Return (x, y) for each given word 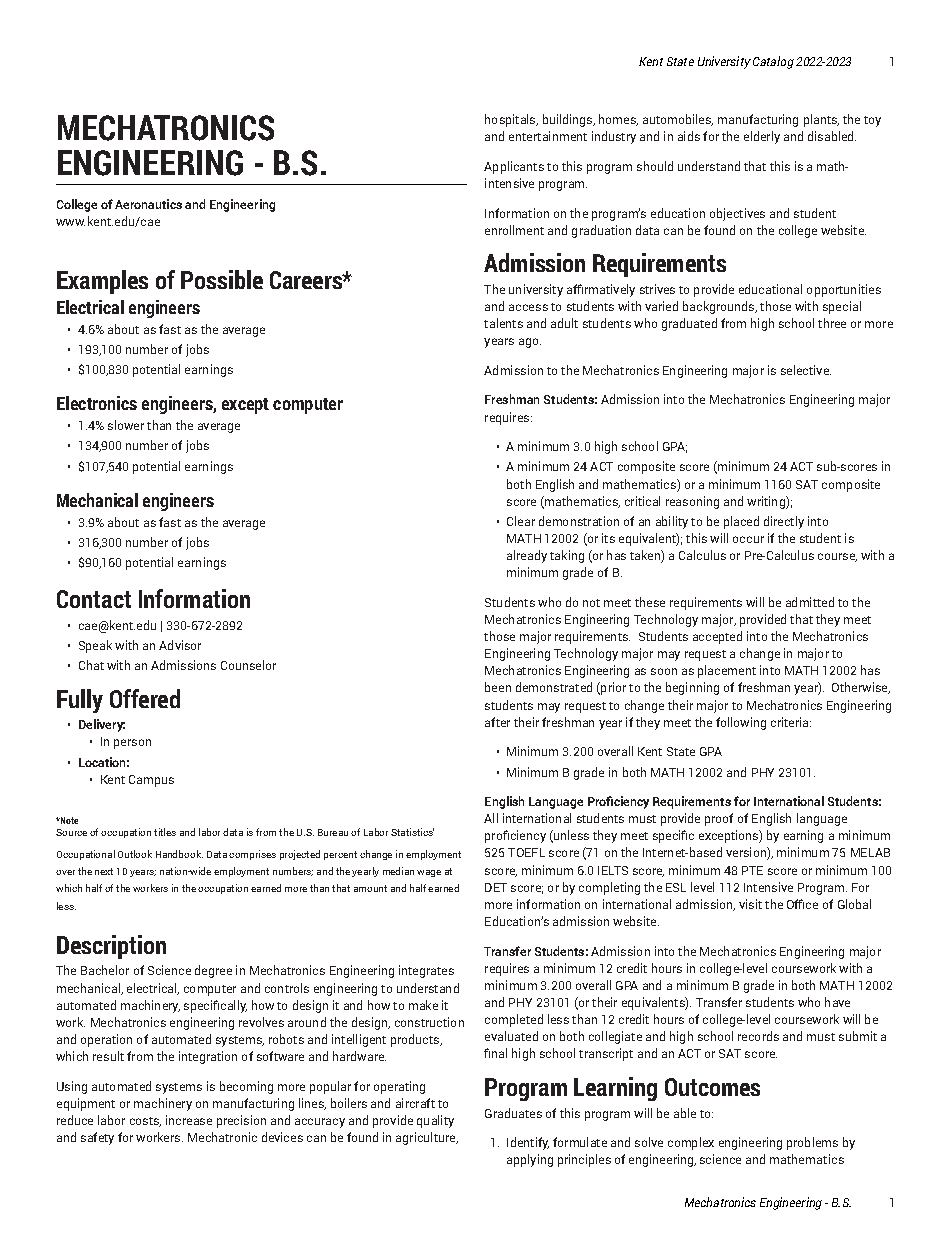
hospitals (511, 120)
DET (496, 887)
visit (750, 904)
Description (111, 947)
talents (503, 323)
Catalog (773, 62)
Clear (521, 521)
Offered (145, 698)
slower (126, 425)
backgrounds (720, 307)
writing (767, 502)
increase (189, 1120)
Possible (222, 279)
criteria (791, 722)
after (497, 722)
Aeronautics (148, 204)
